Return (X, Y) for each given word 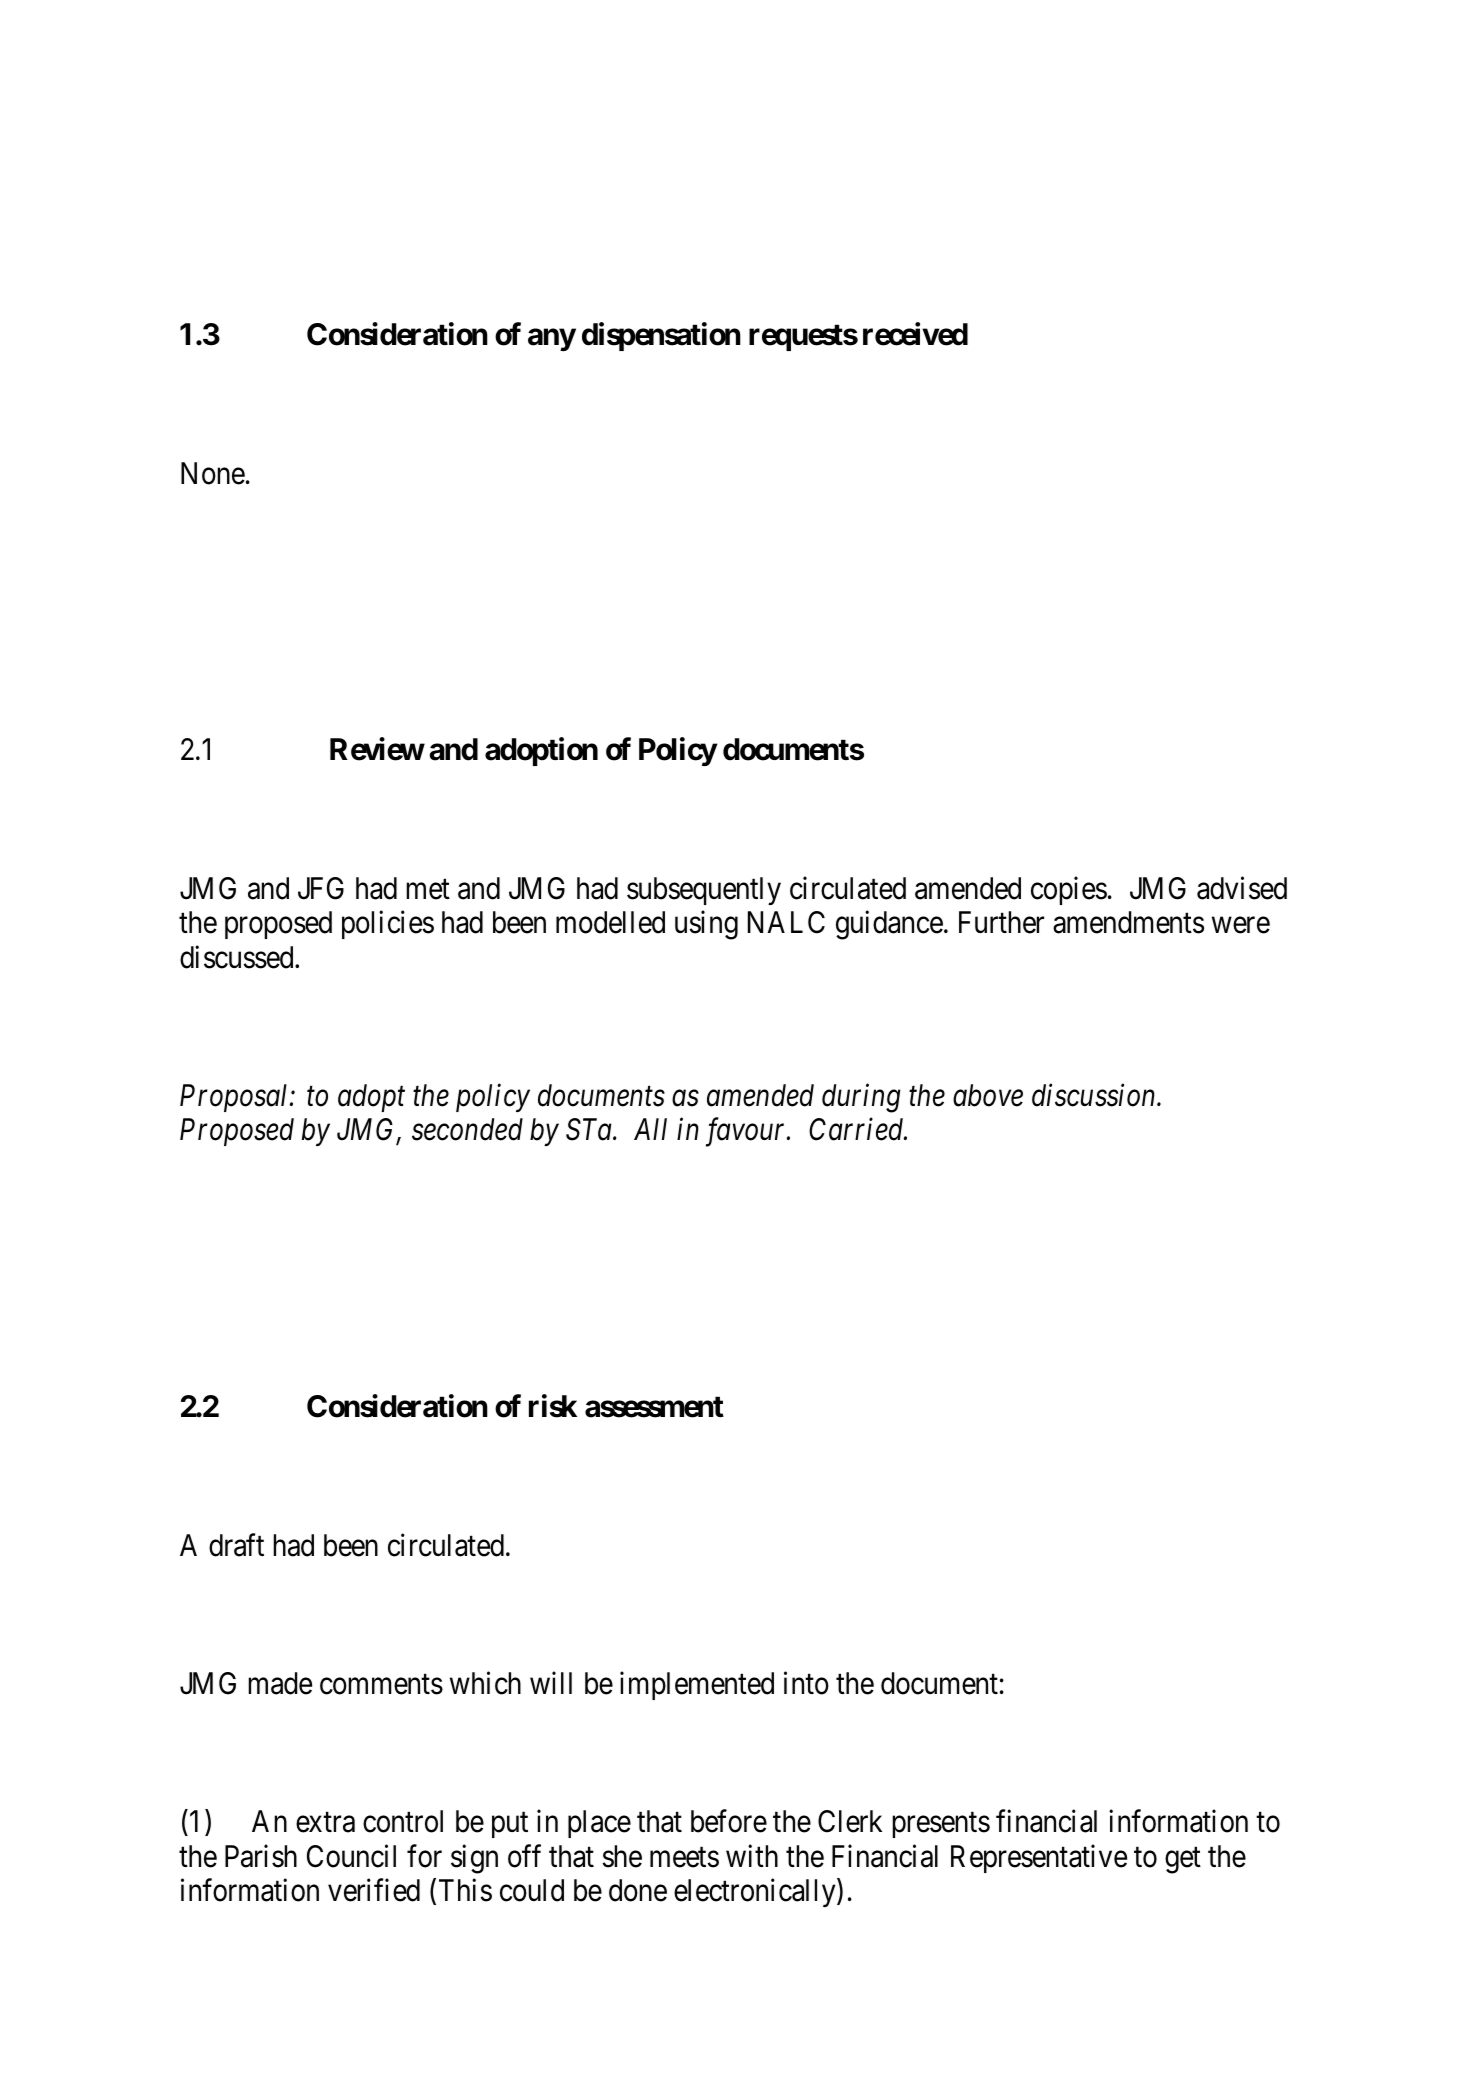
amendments (1128, 922)
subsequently (704, 891)
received (915, 334)
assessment (654, 1407)
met (428, 890)
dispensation (661, 336)
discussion (1095, 1095)
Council (351, 1856)
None (213, 473)
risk (553, 1406)
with (752, 1855)
